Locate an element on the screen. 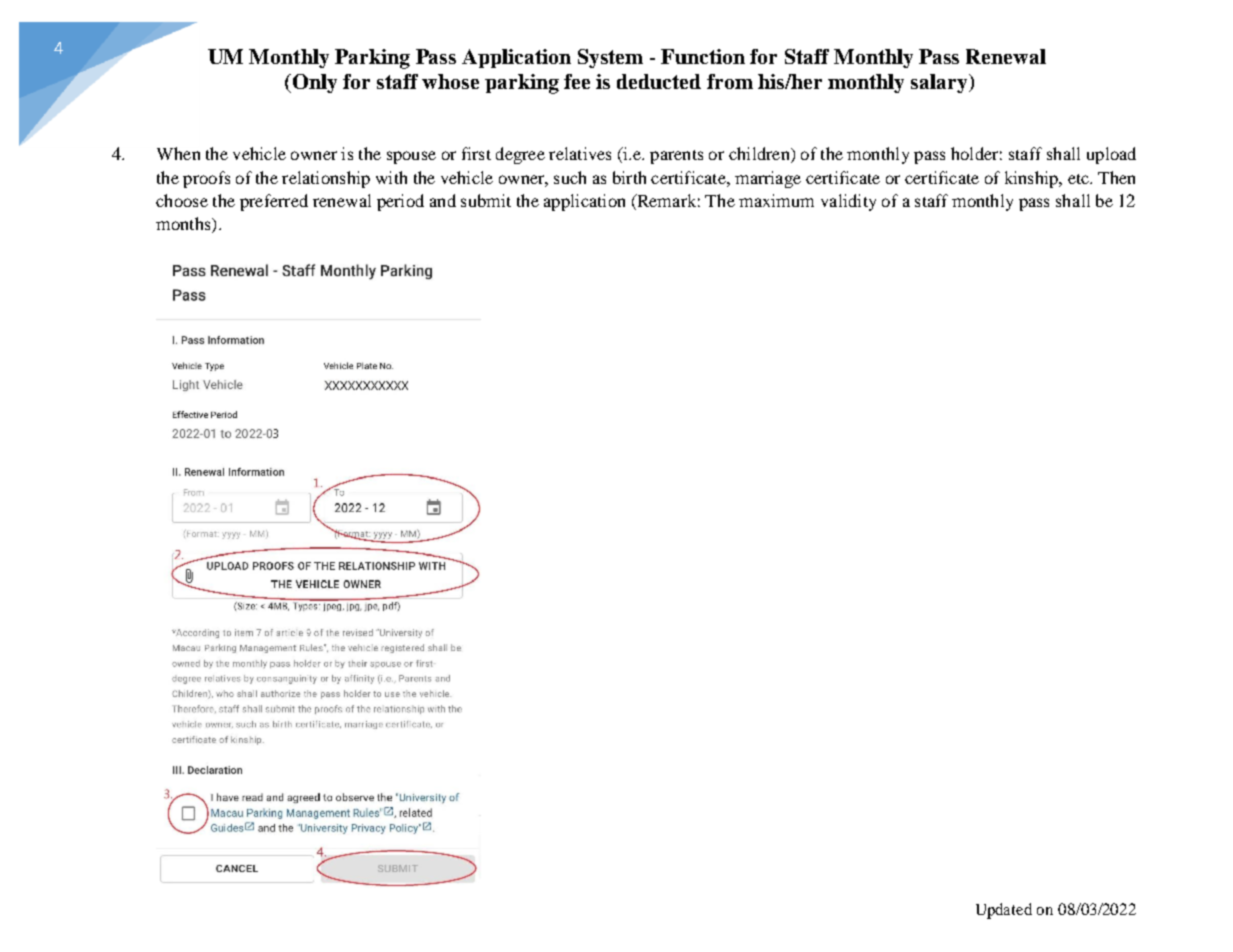 The height and width of the screenshot is (952, 1233). and is located at coordinates (443, 200).
